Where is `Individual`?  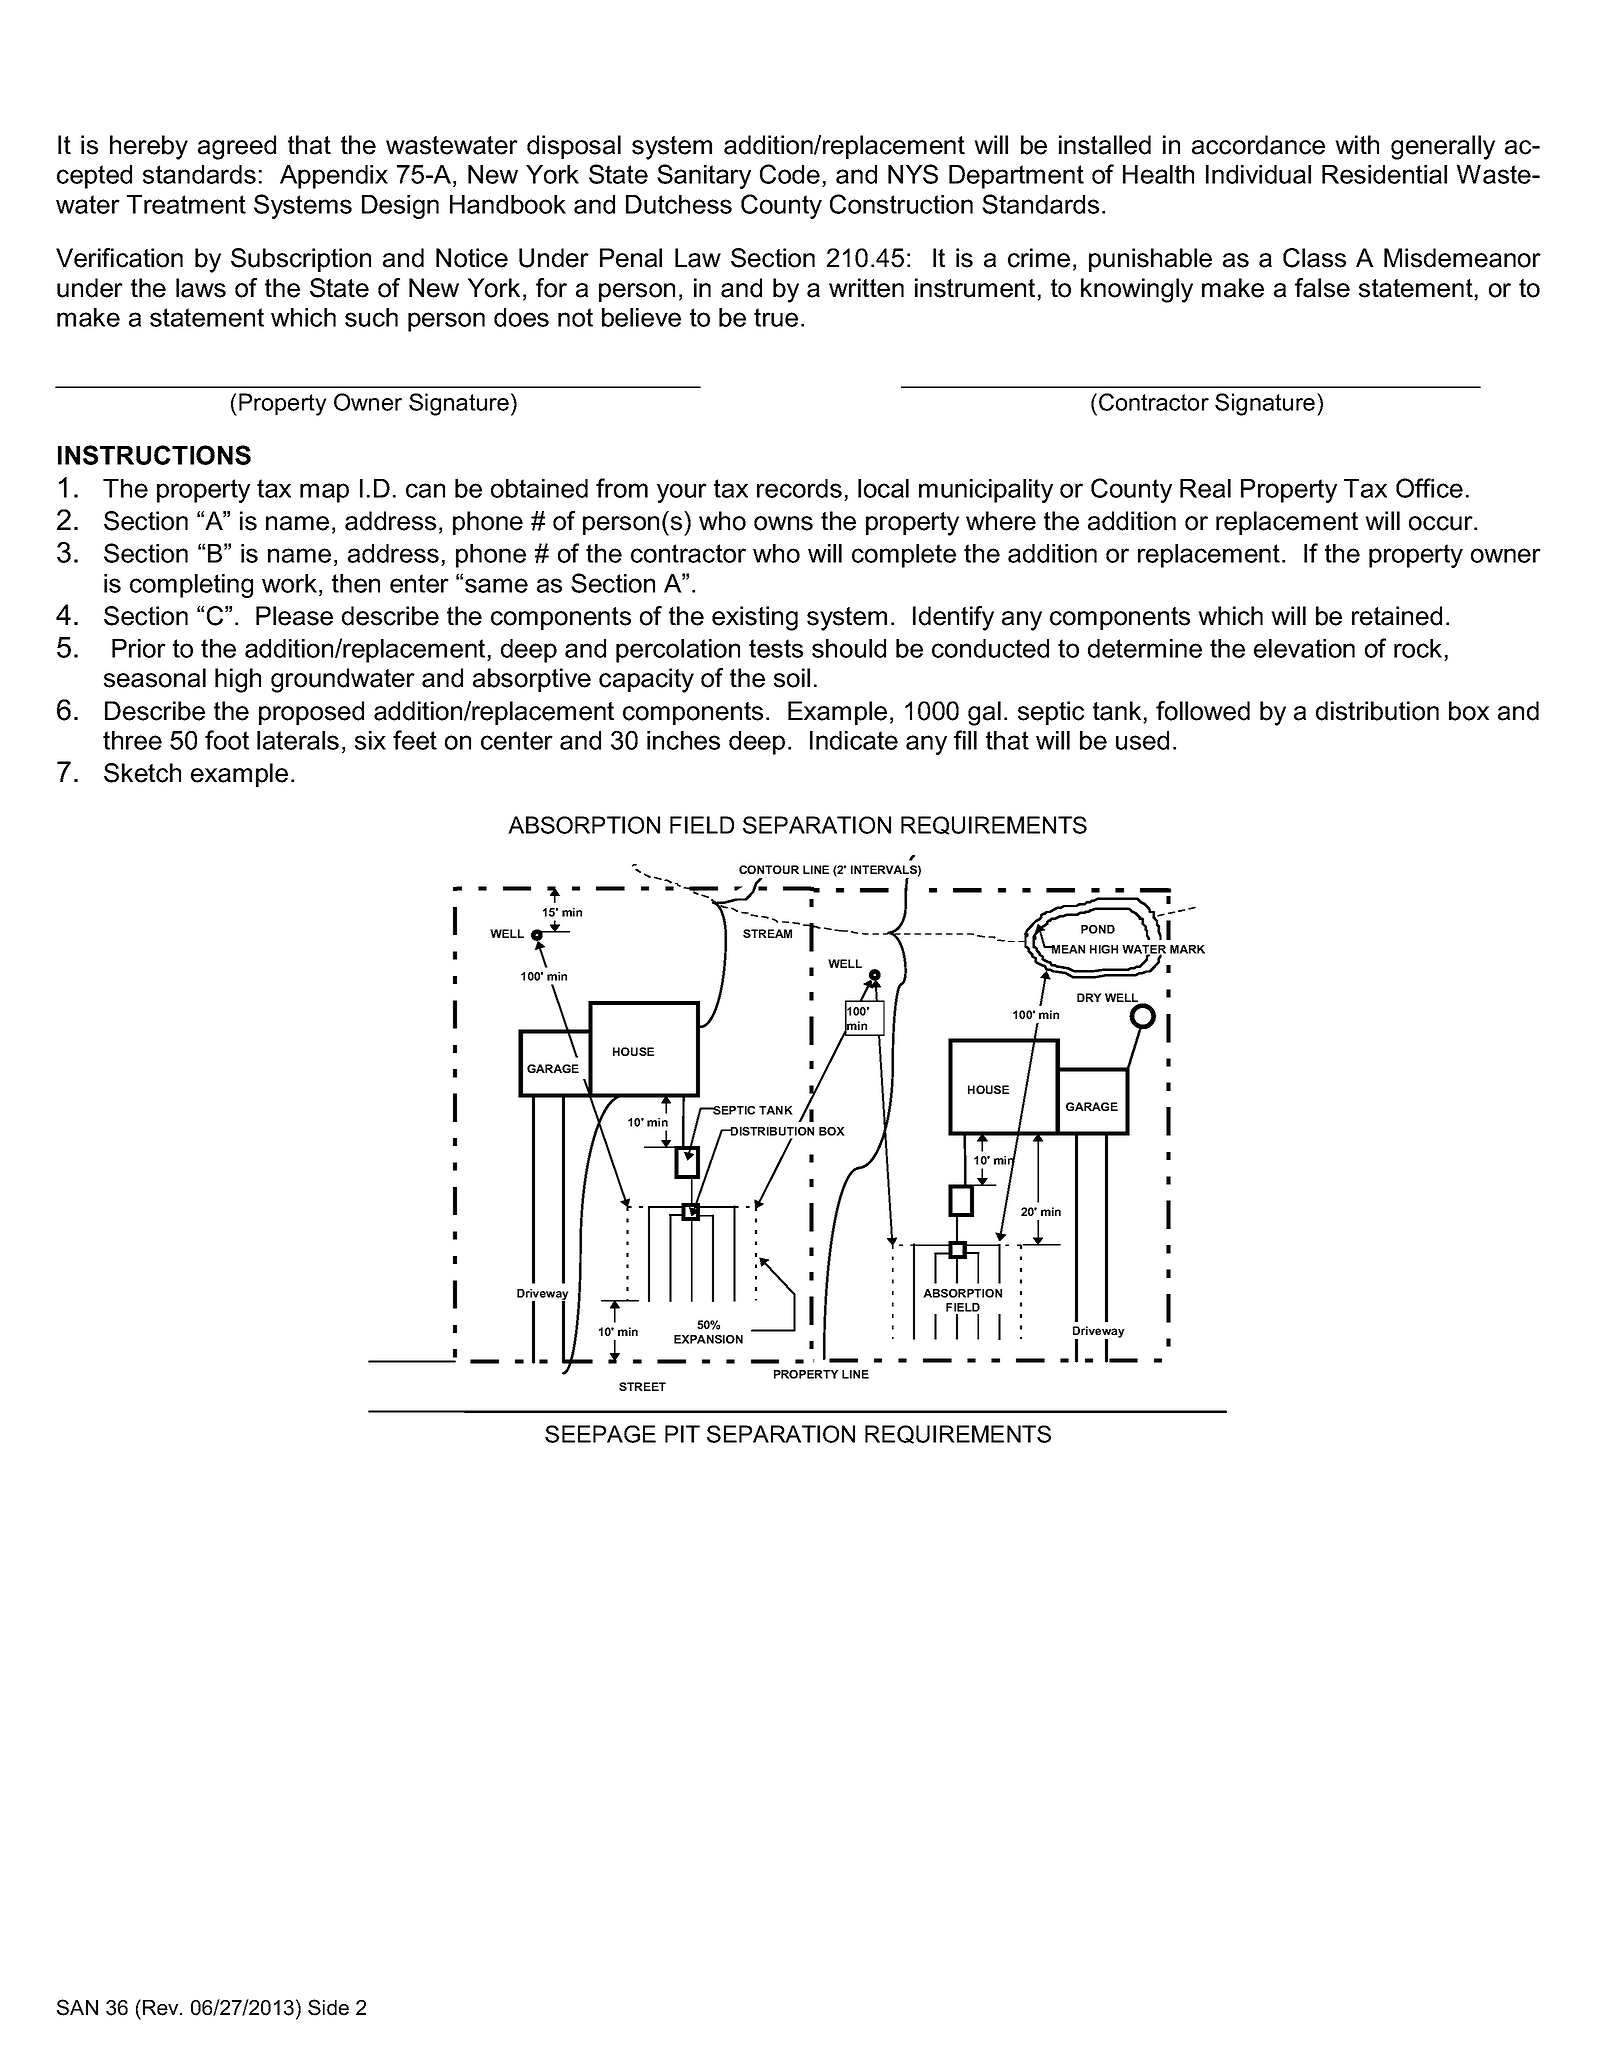 Individual is located at coordinates (1258, 174).
